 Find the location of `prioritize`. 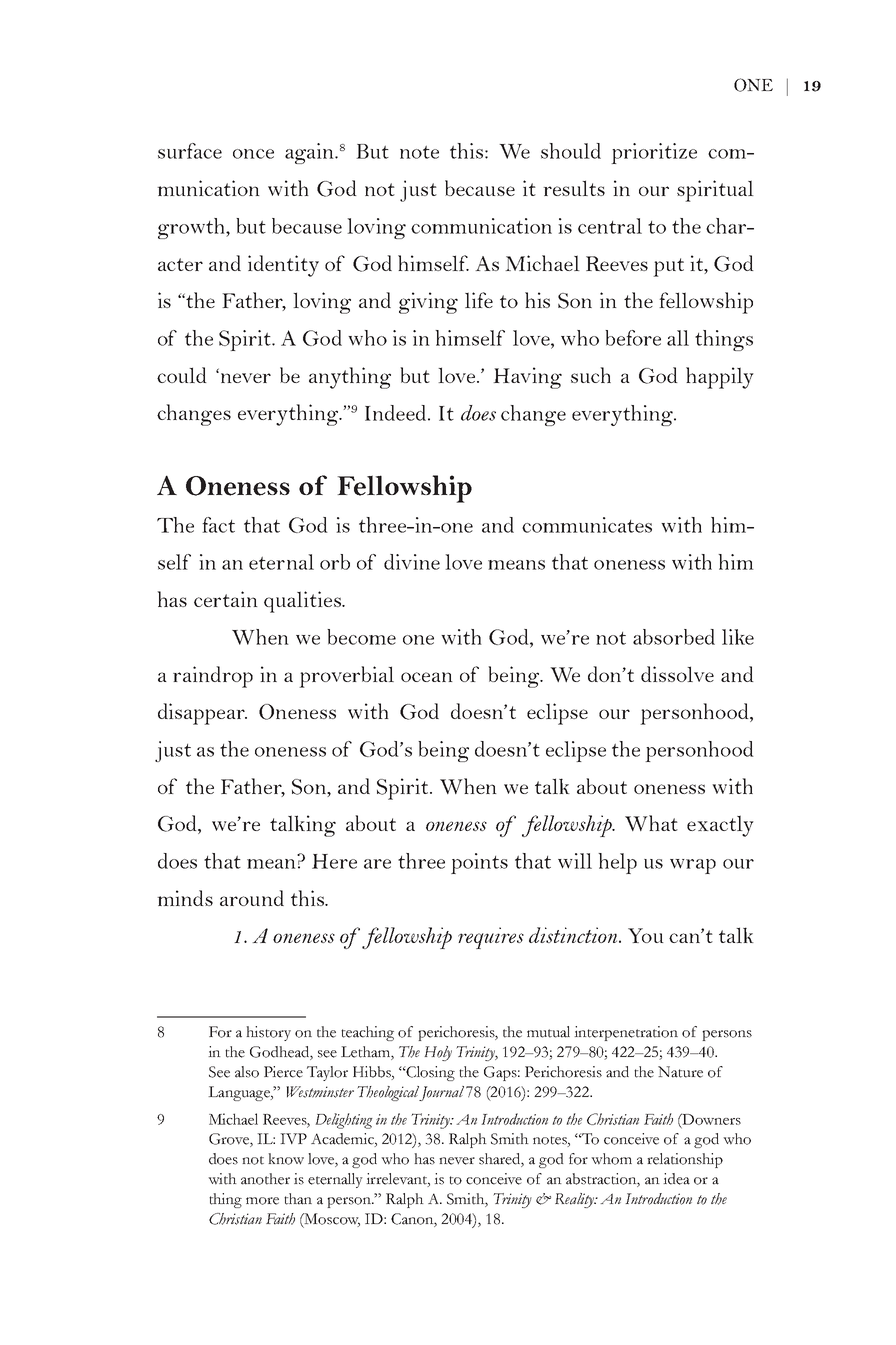

prioritize is located at coordinates (654, 153).
